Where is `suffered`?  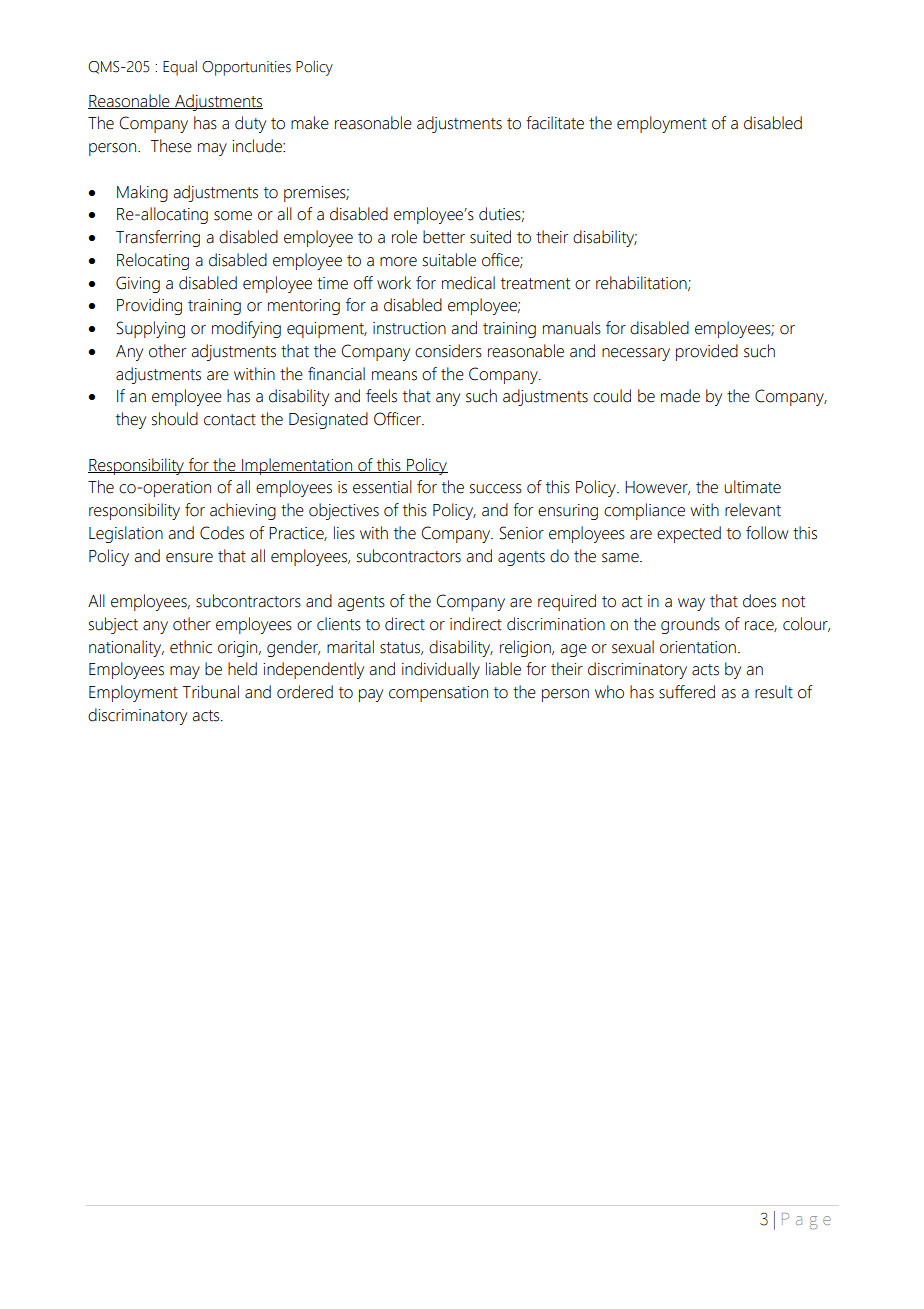
suffered is located at coordinates (687, 692).
